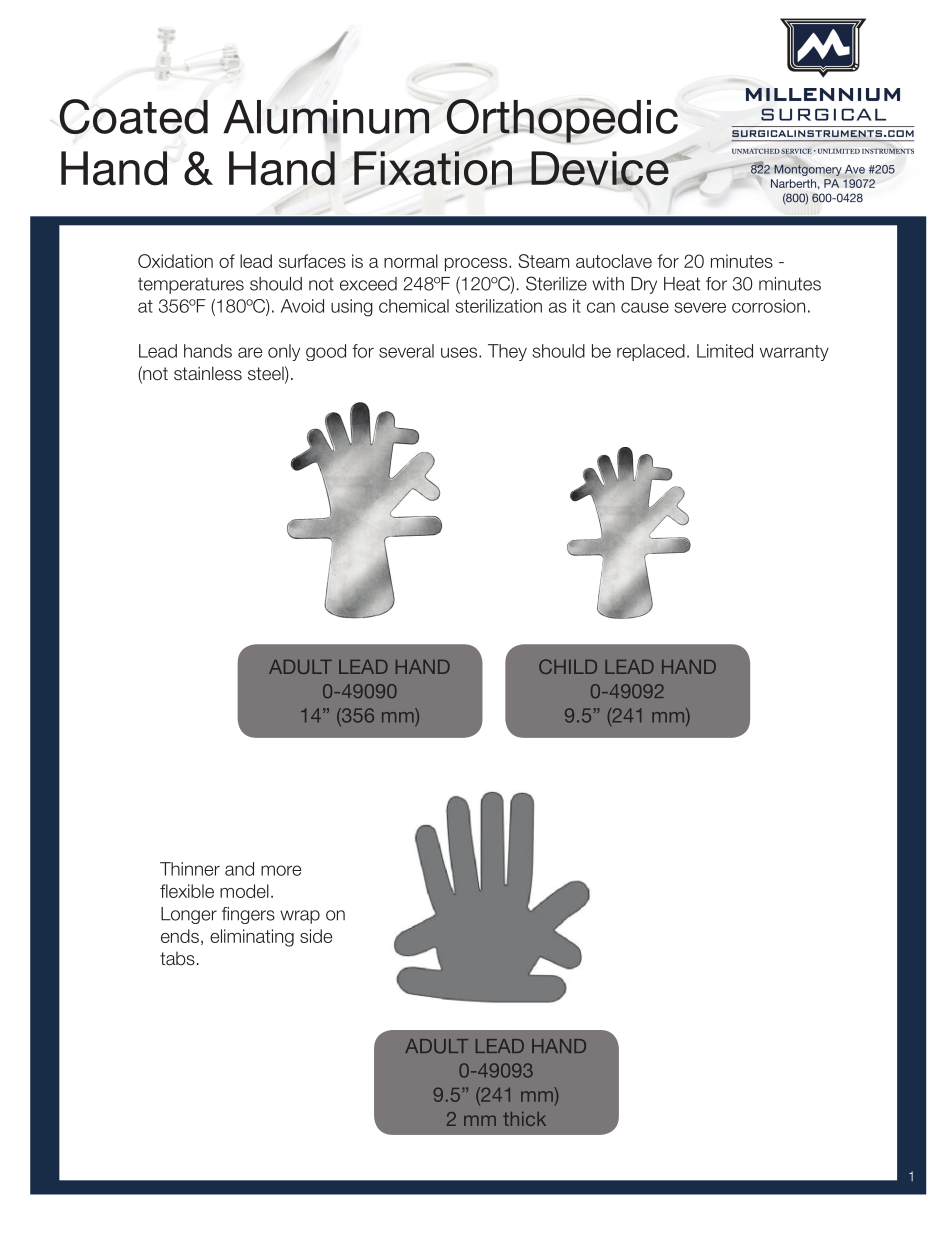  Describe the element at coordinates (208, 373) in the document. I see `stainless` at that location.
